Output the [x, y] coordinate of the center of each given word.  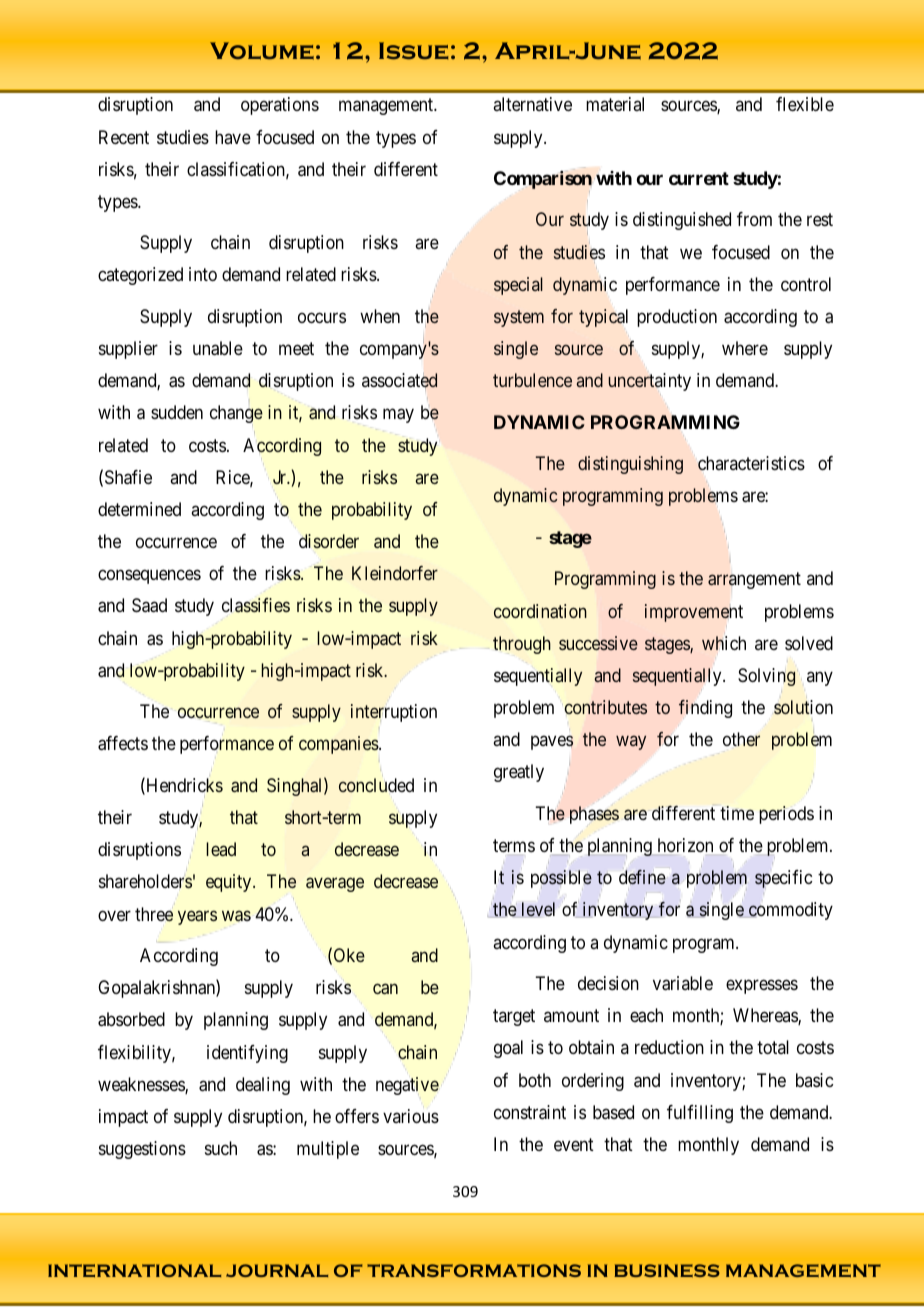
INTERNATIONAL [134, 1270]
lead [221, 849]
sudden [177, 412]
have [233, 137]
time [737, 813]
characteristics [751, 463]
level [537, 910]
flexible [805, 104]
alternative [532, 104]
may [398, 416]
